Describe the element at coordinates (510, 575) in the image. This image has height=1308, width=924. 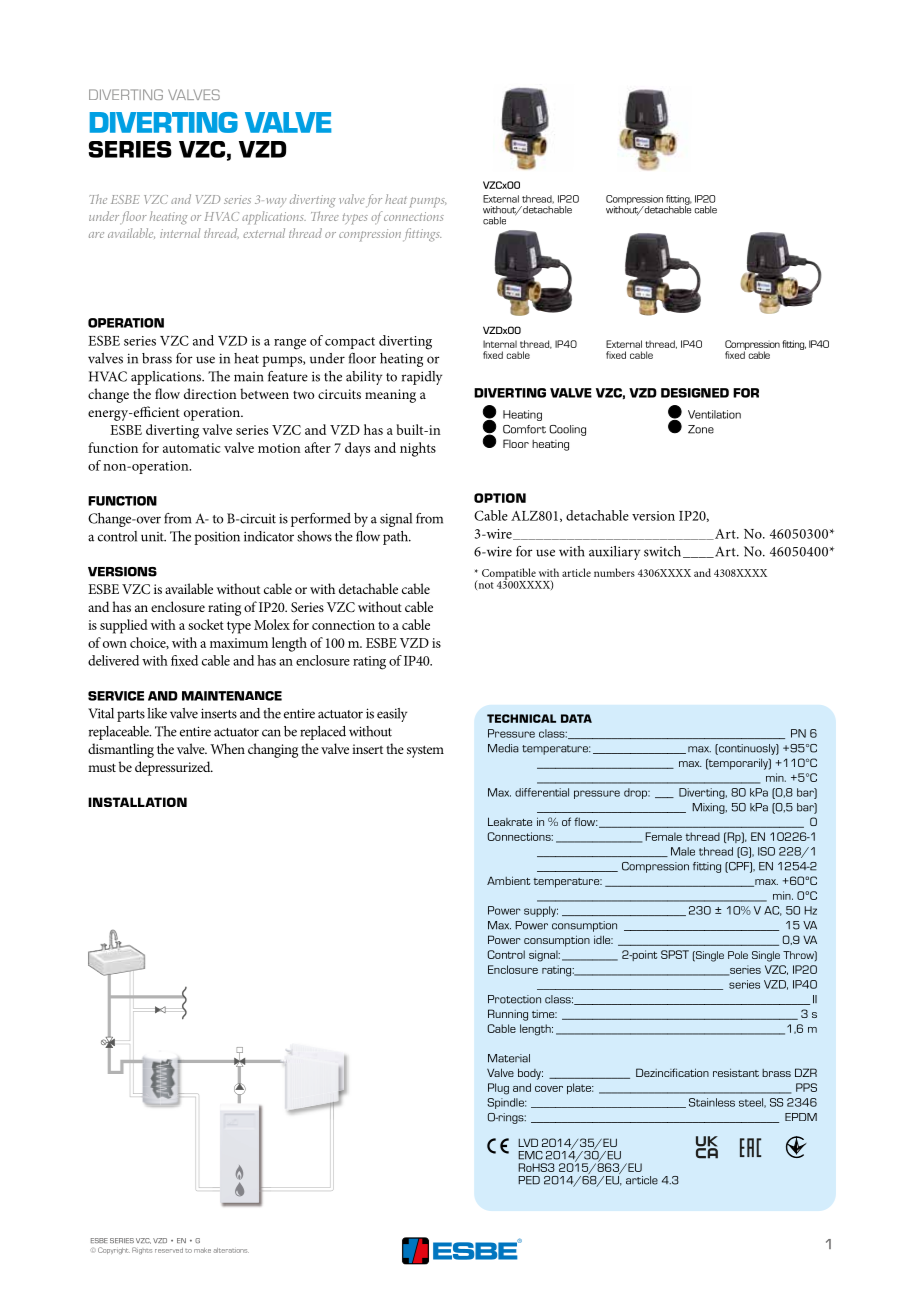
I see `Compatible` at that location.
